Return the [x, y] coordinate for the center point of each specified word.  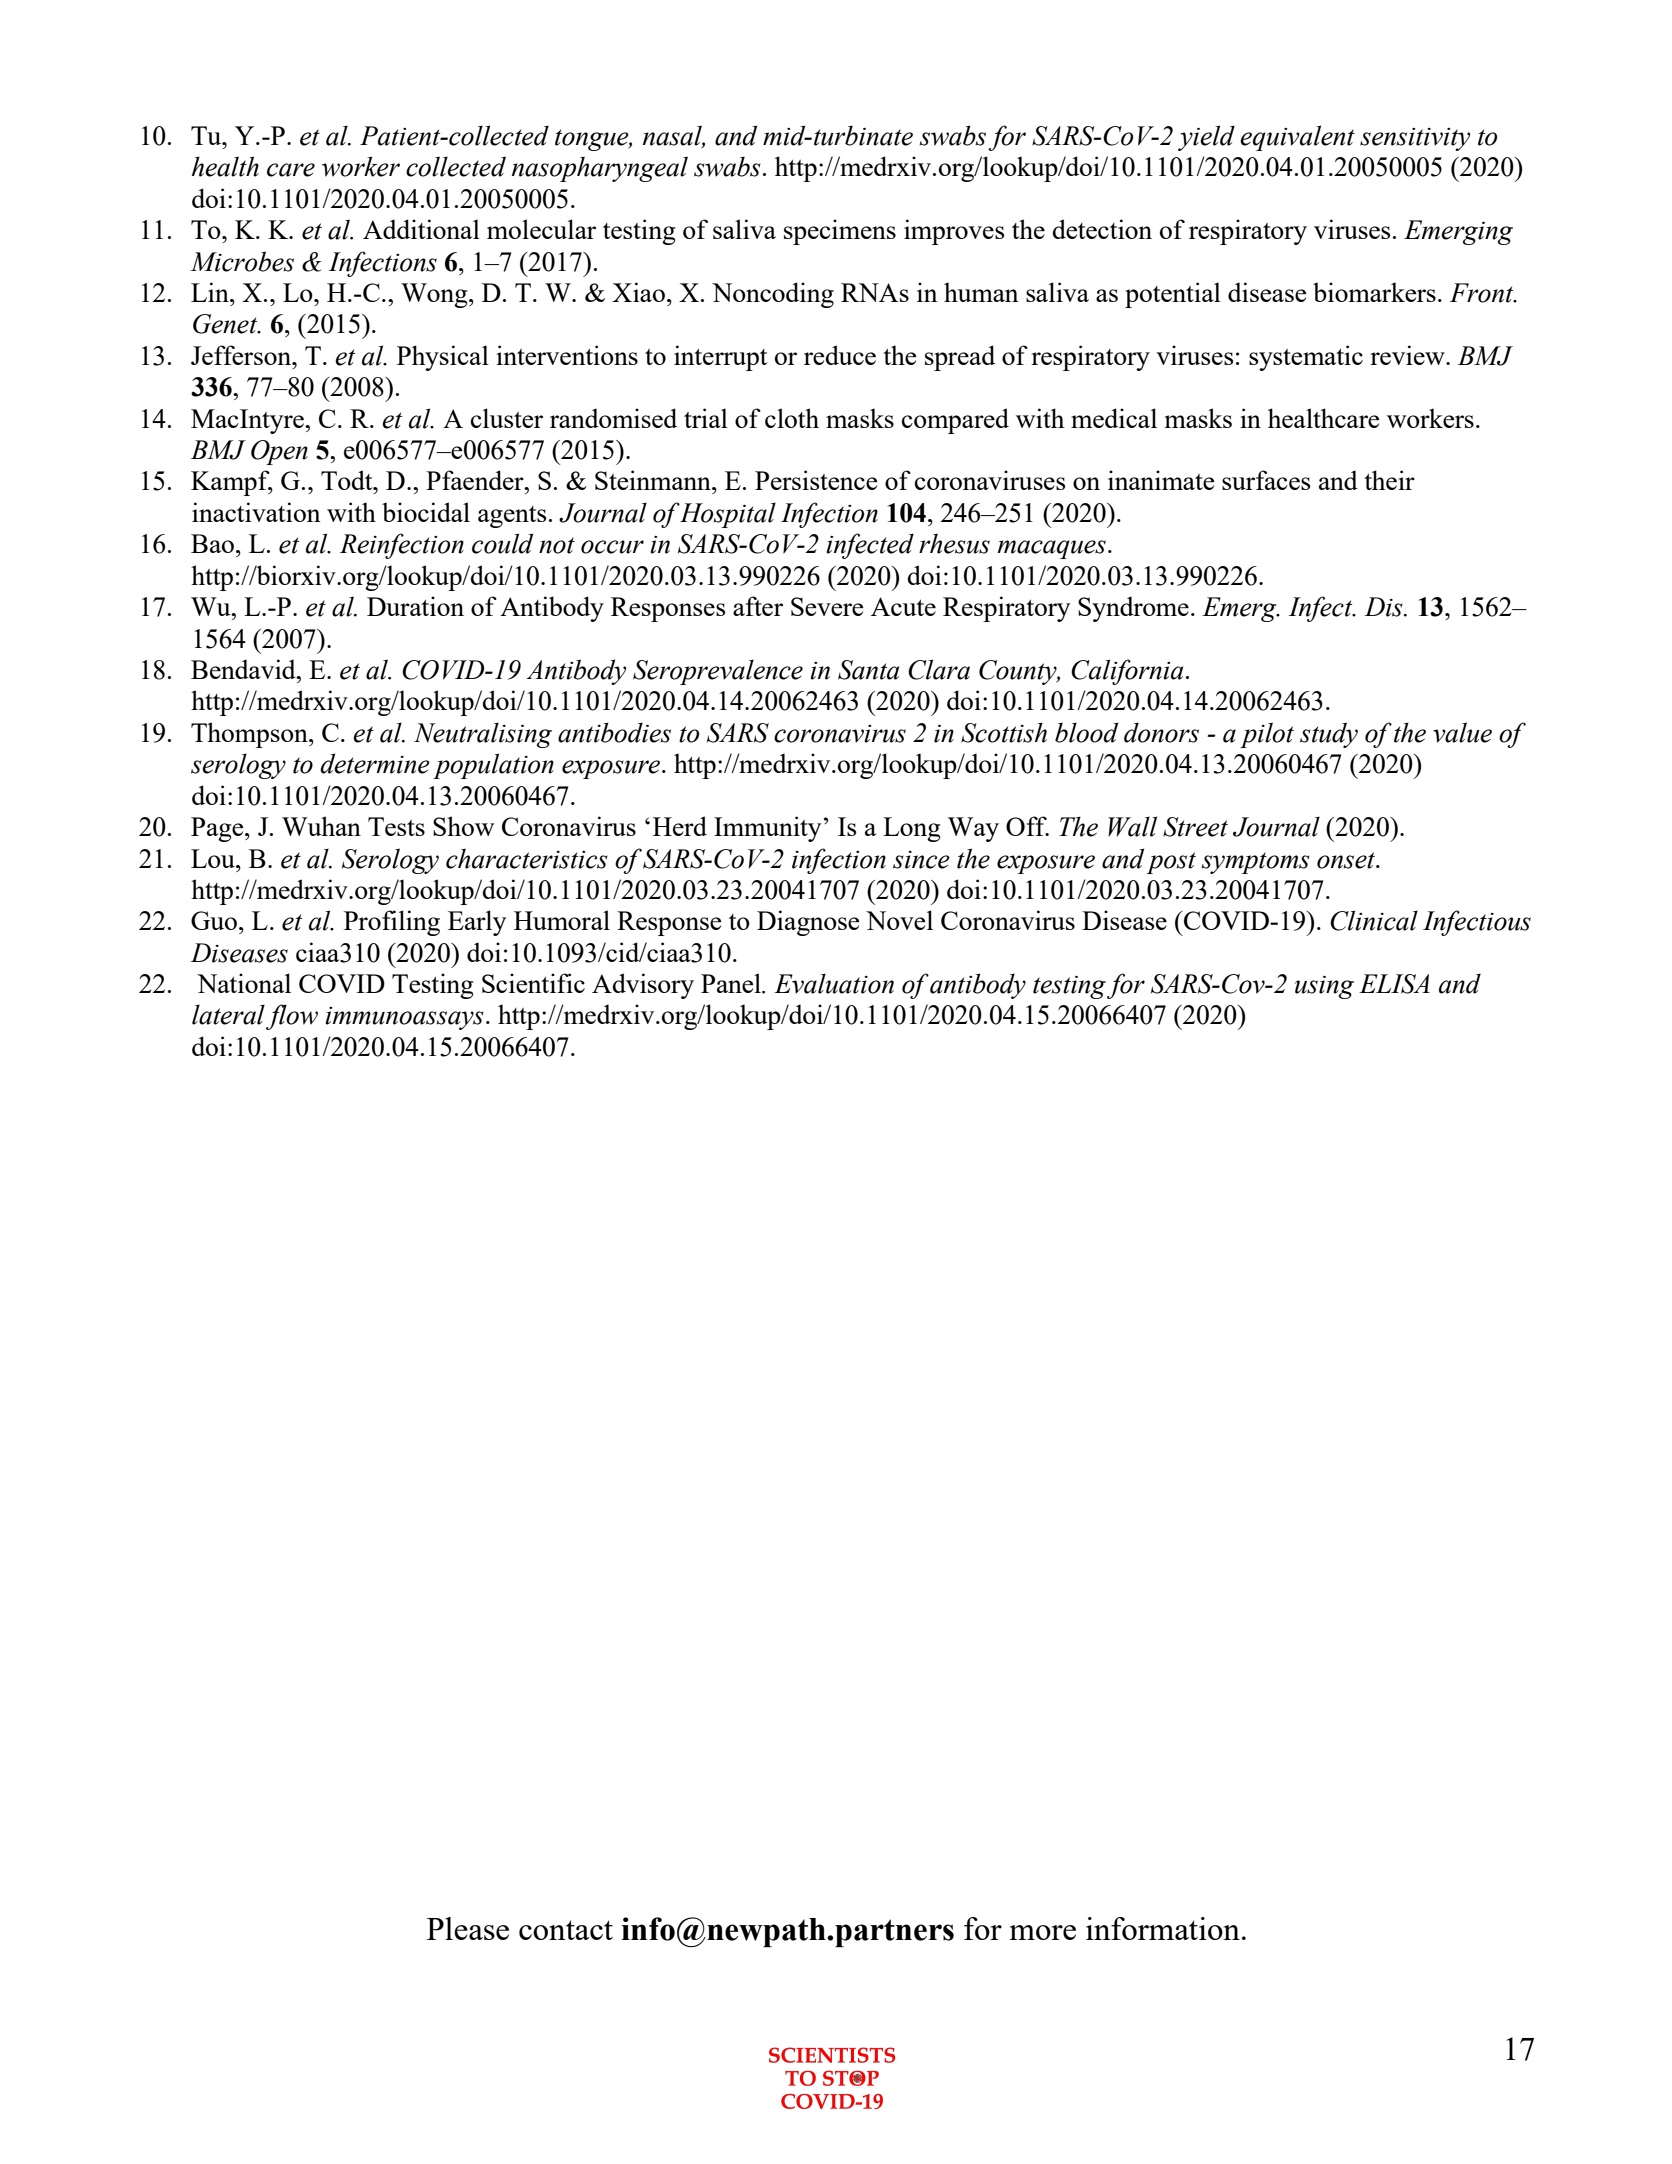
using [1324, 987]
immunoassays [404, 1018]
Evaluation [834, 983]
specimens [840, 232]
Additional [421, 229]
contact [566, 1930]
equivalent [1297, 138]
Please [468, 1928]
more [1043, 1932]
